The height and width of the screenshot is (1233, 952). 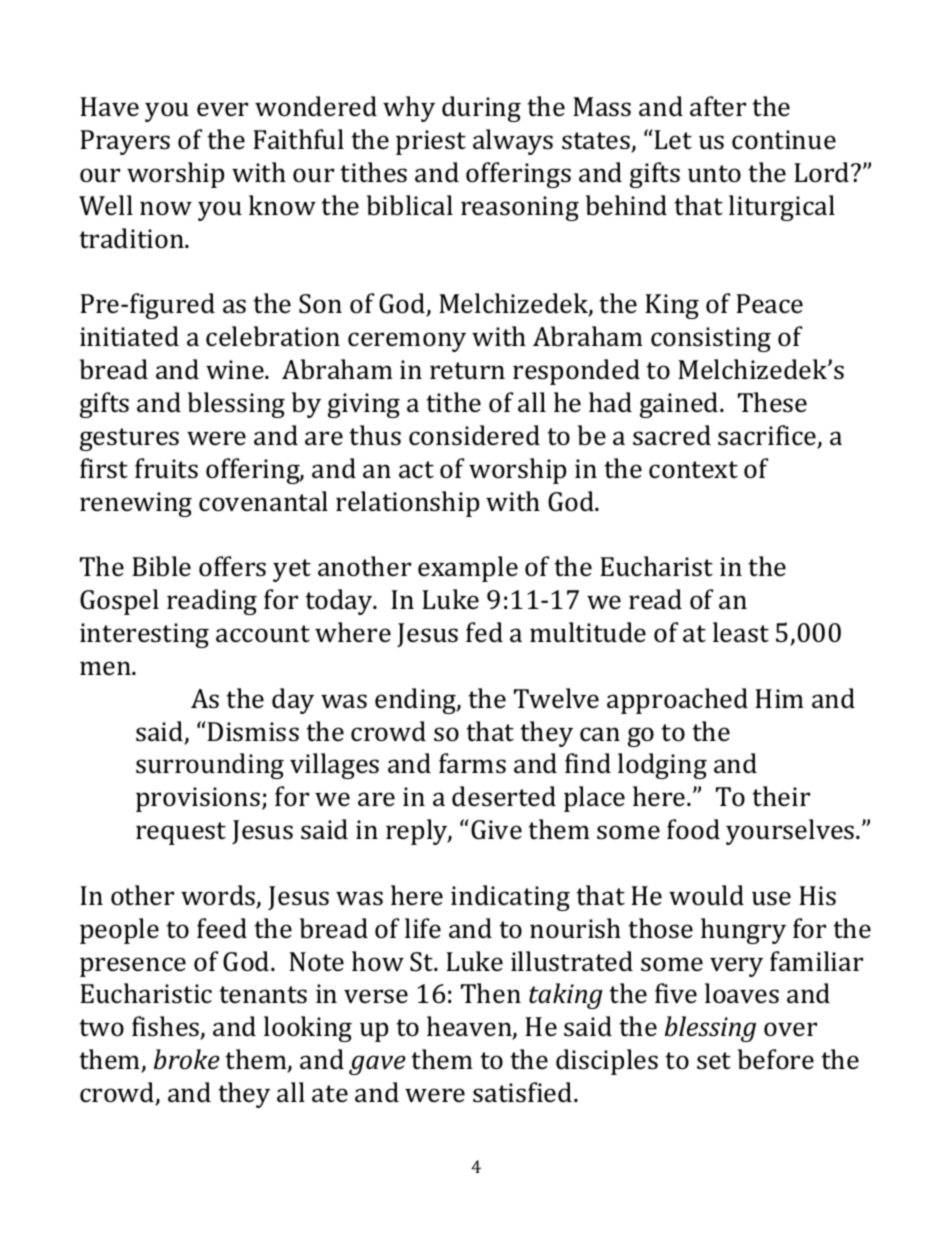 What do you see at coordinates (741, 632) in the screenshot?
I see `least` at bounding box center [741, 632].
